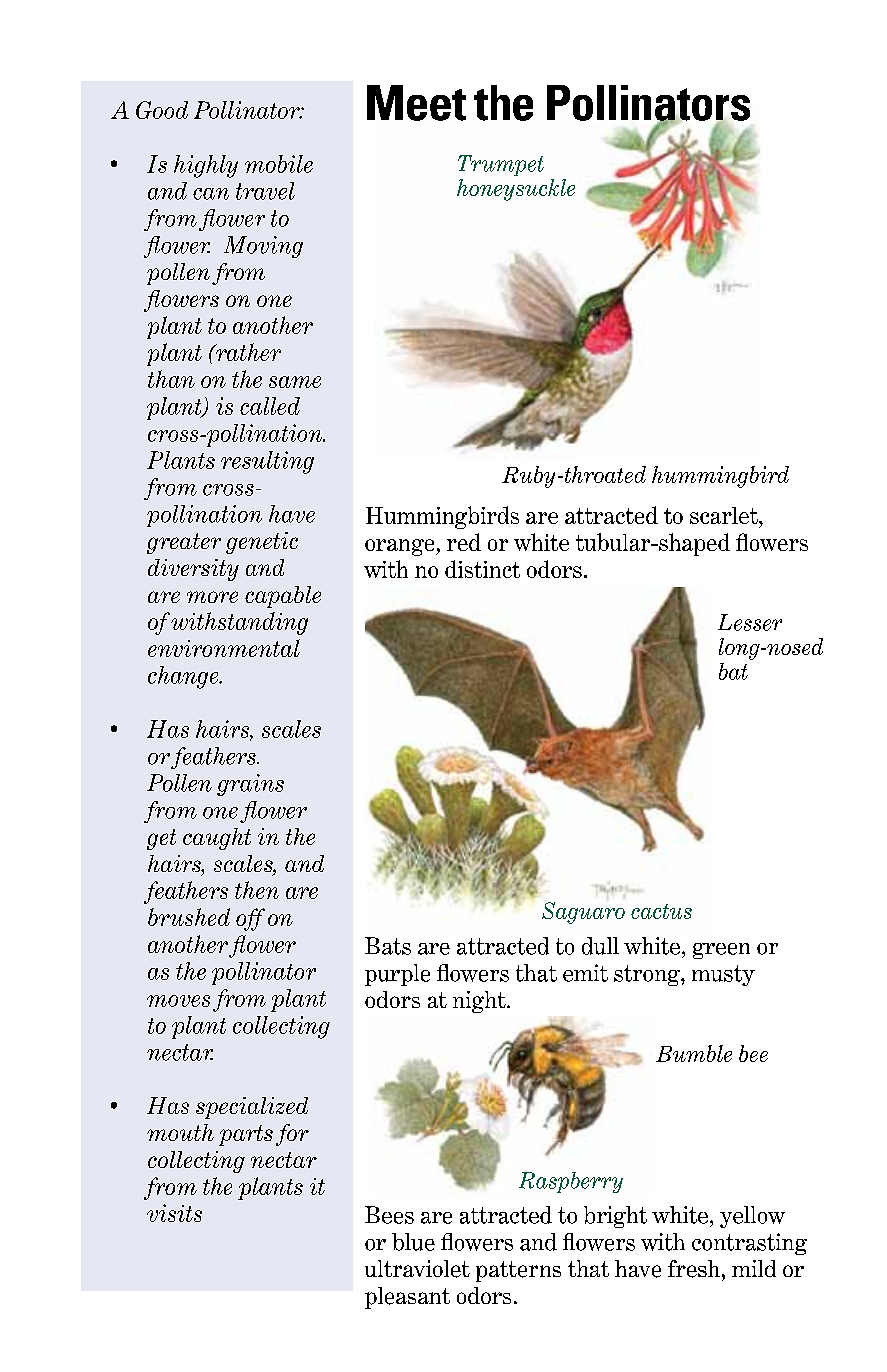 The height and width of the screenshot is (1372, 887). I want to click on visits, so click(174, 1213).
